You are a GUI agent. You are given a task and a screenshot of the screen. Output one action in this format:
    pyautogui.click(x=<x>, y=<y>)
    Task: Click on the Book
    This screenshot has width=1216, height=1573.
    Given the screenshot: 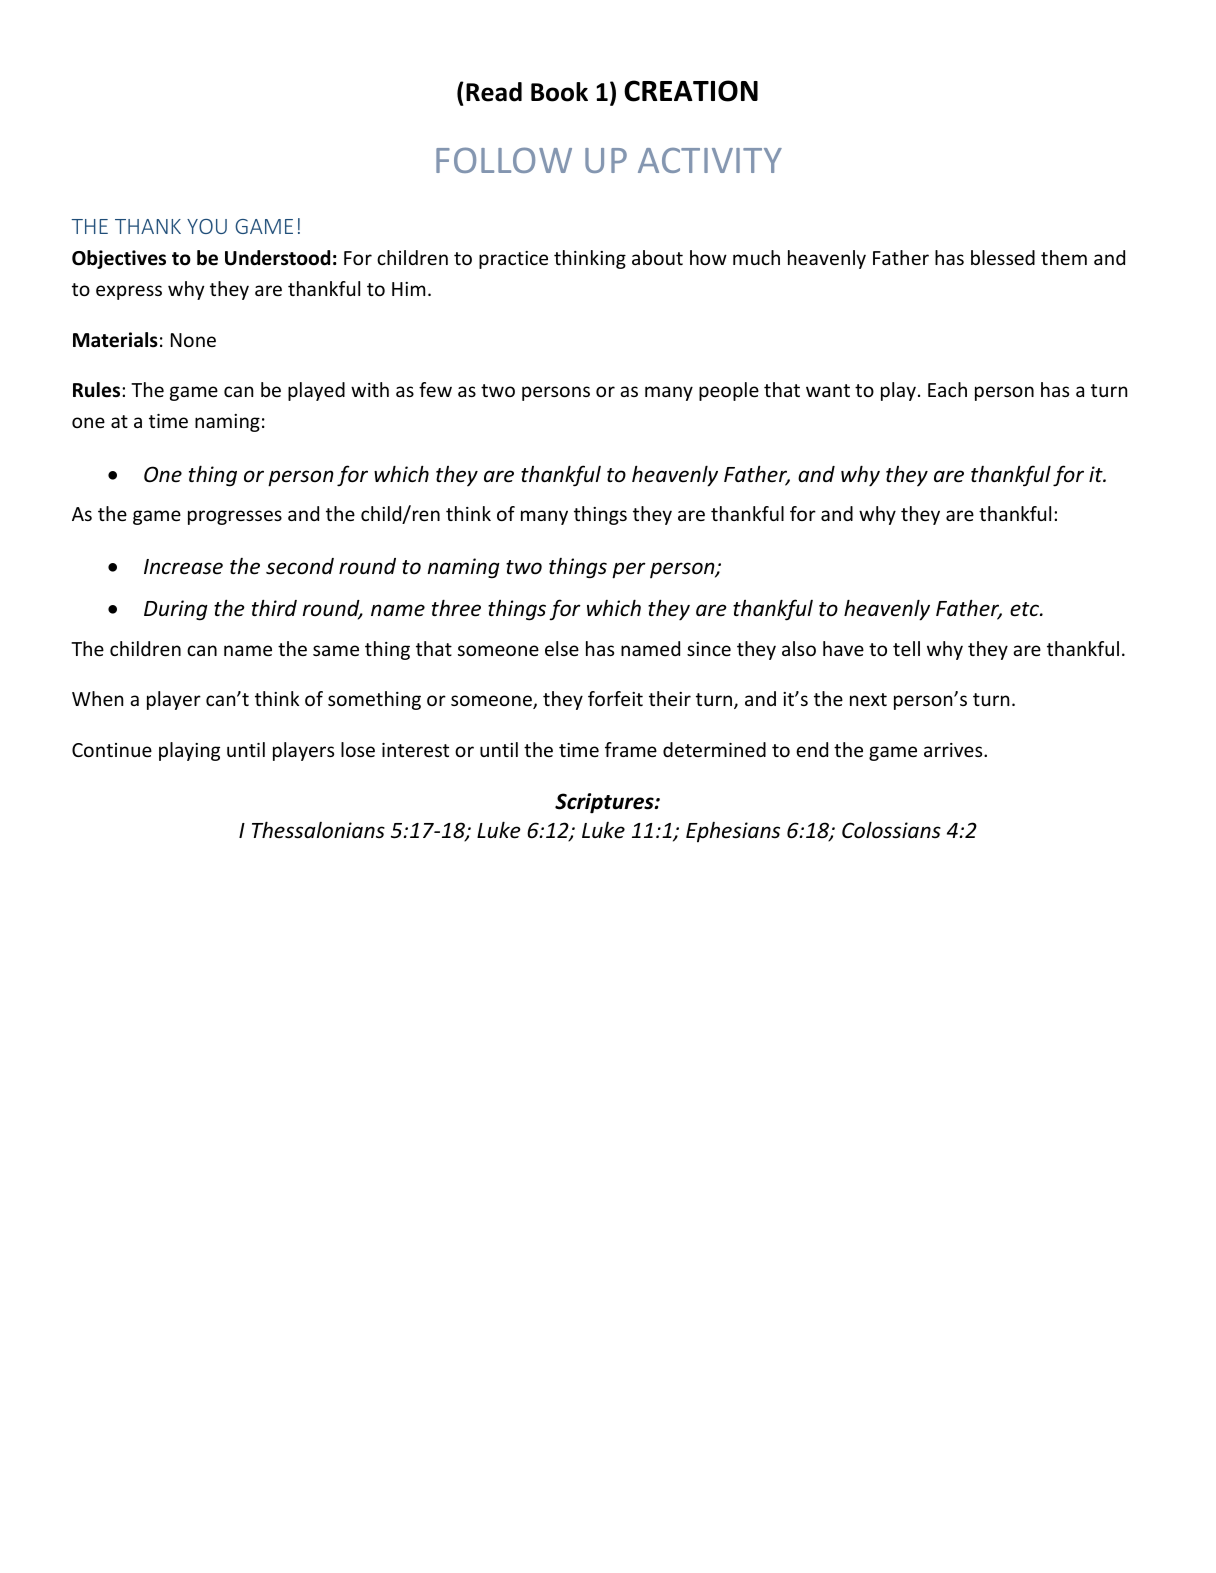 What is the action you would take?
    pyautogui.click(x=559, y=92)
